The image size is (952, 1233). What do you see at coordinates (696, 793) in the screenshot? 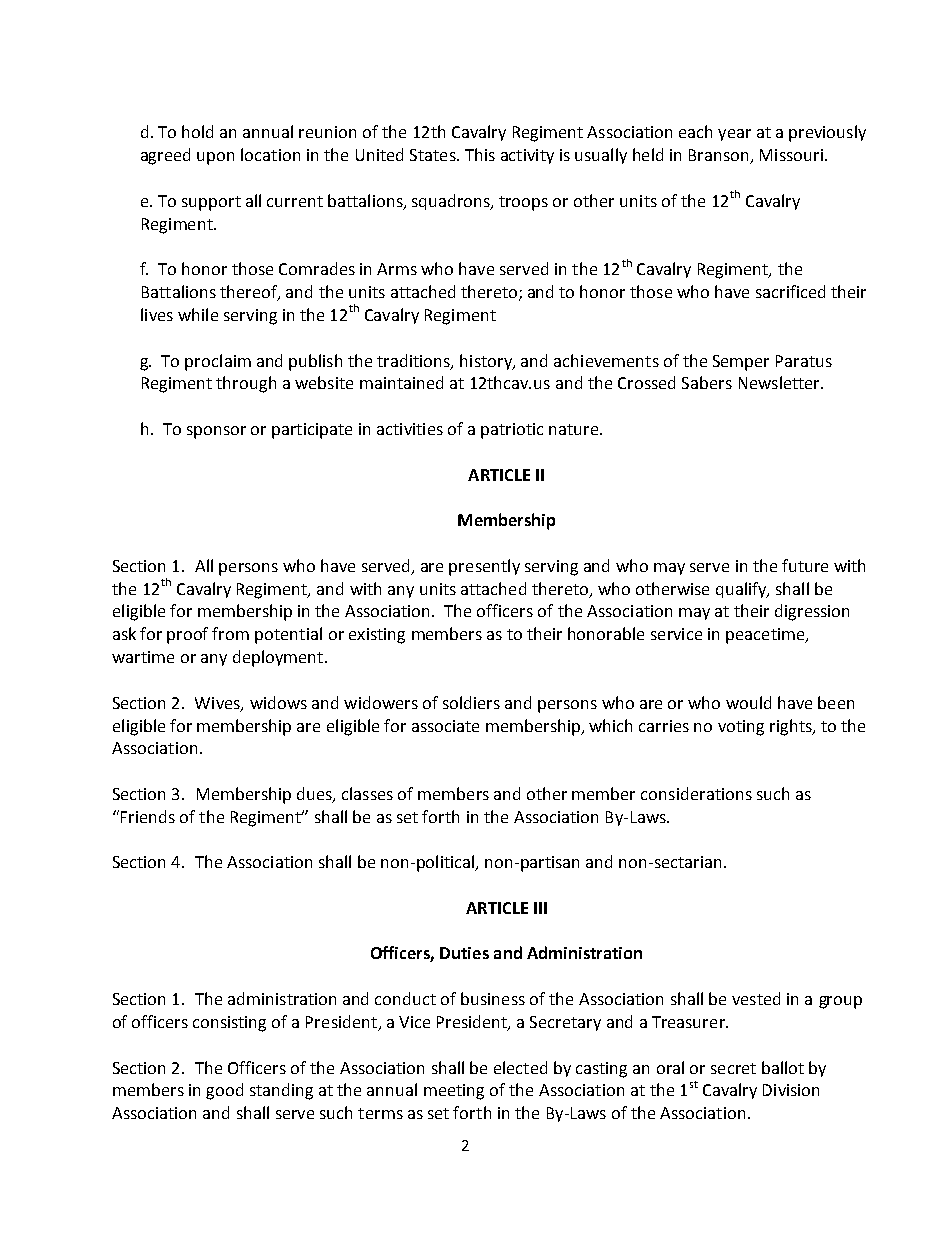
I see `considerations` at bounding box center [696, 793].
